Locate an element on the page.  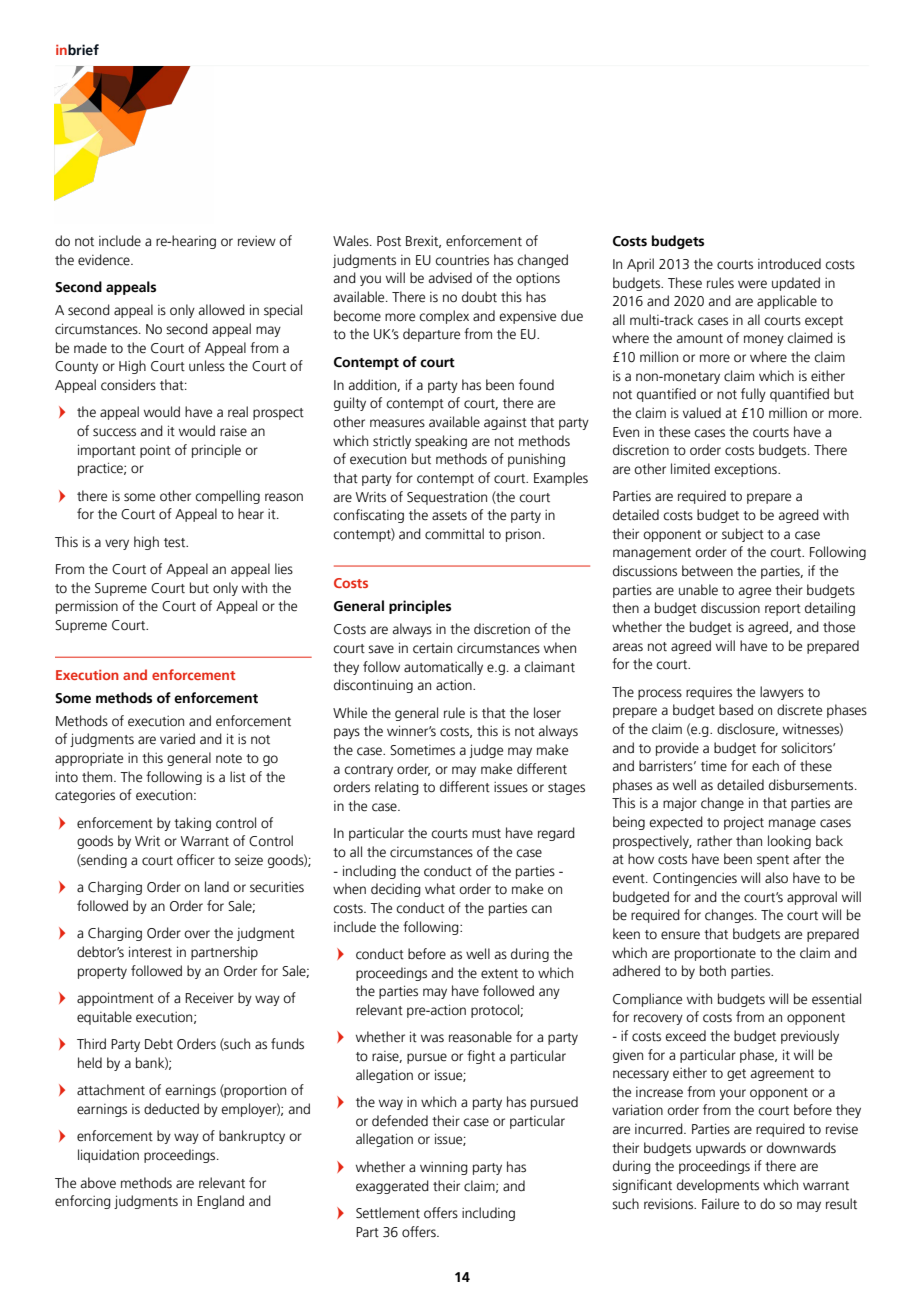
winning is located at coordinates (444, 1168).
